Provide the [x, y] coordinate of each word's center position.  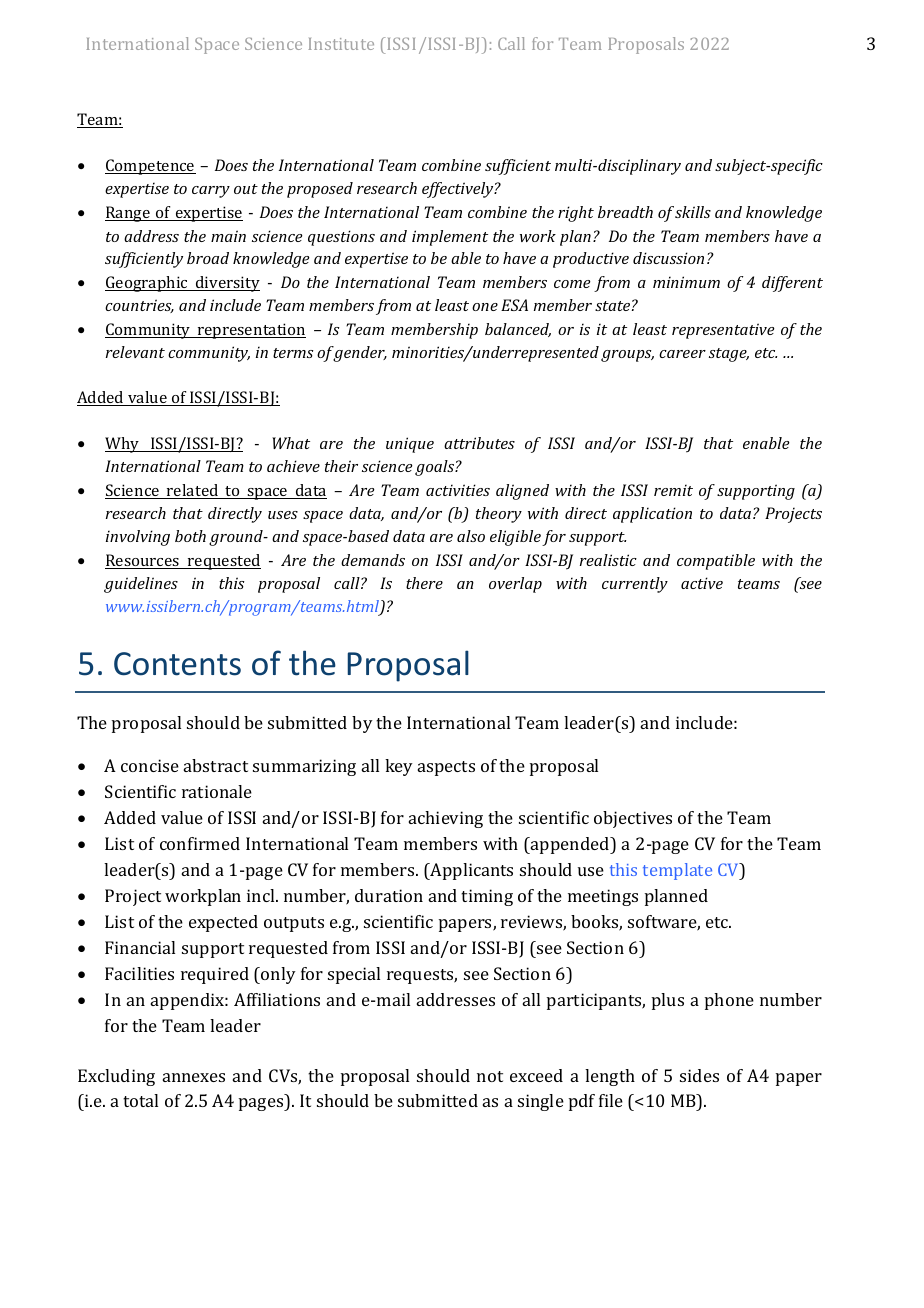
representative [723, 331]
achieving [446, 819]
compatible [716, 562]
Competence [150, 167]
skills [693, 212]
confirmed [200, 843]
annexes [194, 1077]
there [424, 583]
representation [251, 331]
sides [699, 1075]
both [190, 536]
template [677, 871]
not [490, 1076]
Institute [341, 44]
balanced [518, 330]
